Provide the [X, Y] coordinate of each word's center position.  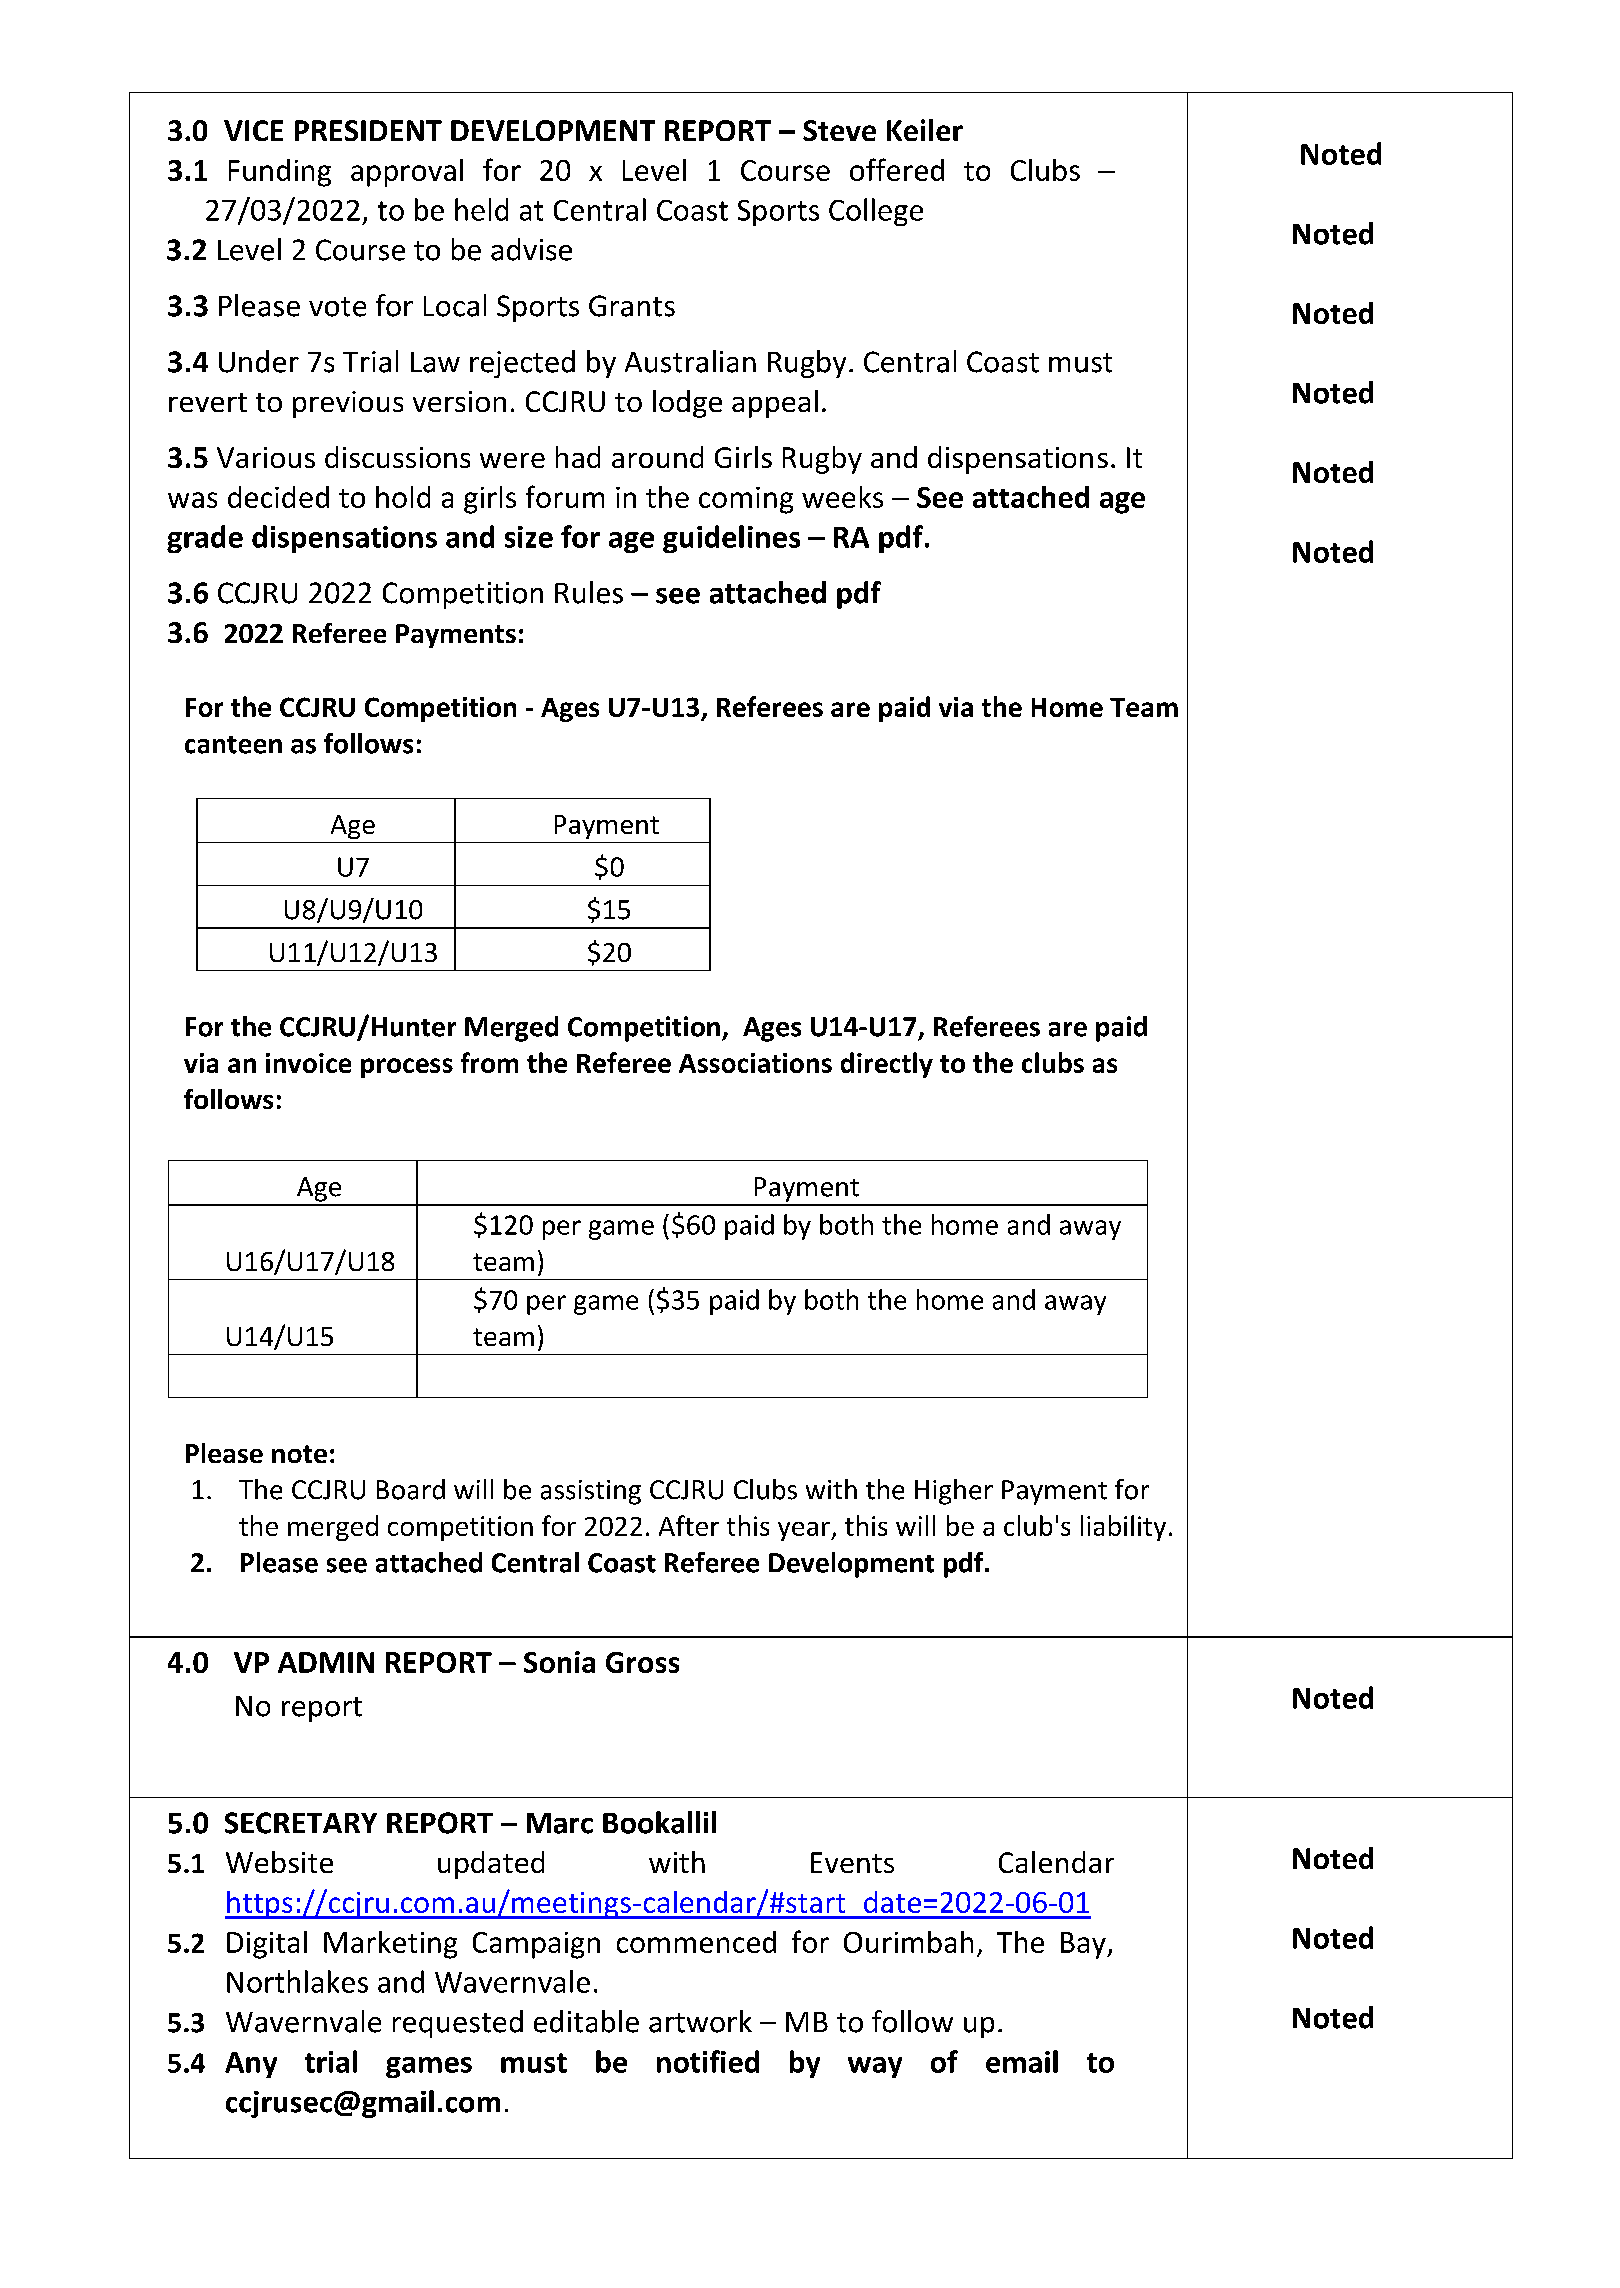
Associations [755, 1063]
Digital [267, 1945]
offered [897, 169]
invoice [308, 1063]
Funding [280, 173]
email [1022, 2061]
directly [887, 1065]
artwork [700, 2021]
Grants [632, 306]
